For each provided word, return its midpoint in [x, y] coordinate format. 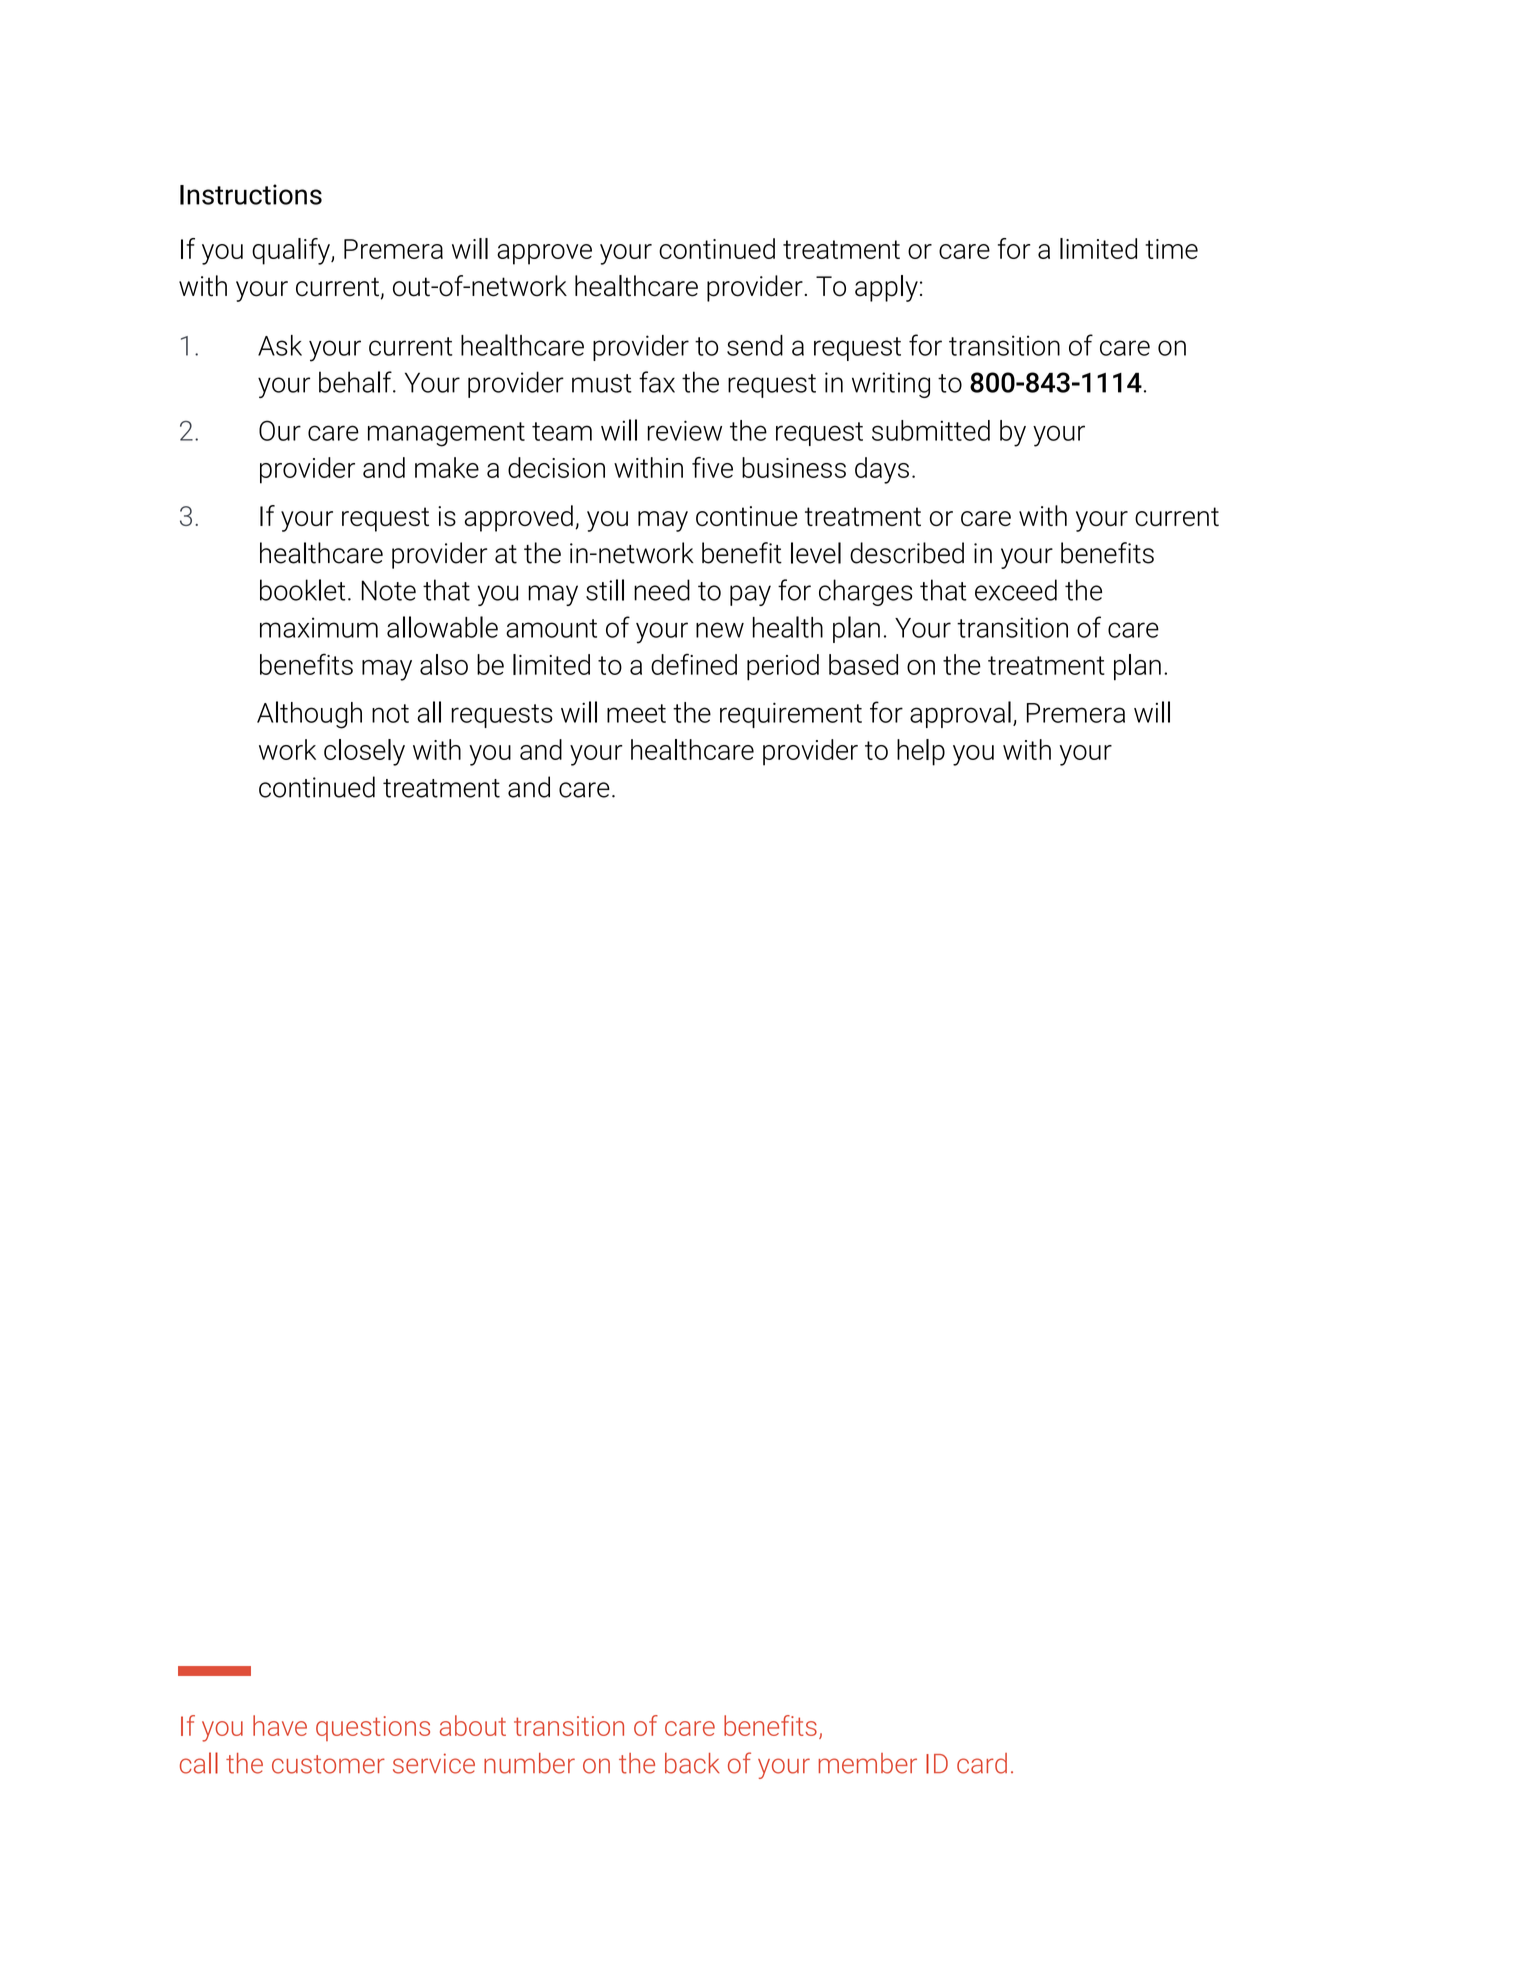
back [692, 1763]
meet [636, 713]
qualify [292, 251]
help [921, 752]
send [755, 345]
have [280, 1725]
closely [364, 752]
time [1171, 249]
